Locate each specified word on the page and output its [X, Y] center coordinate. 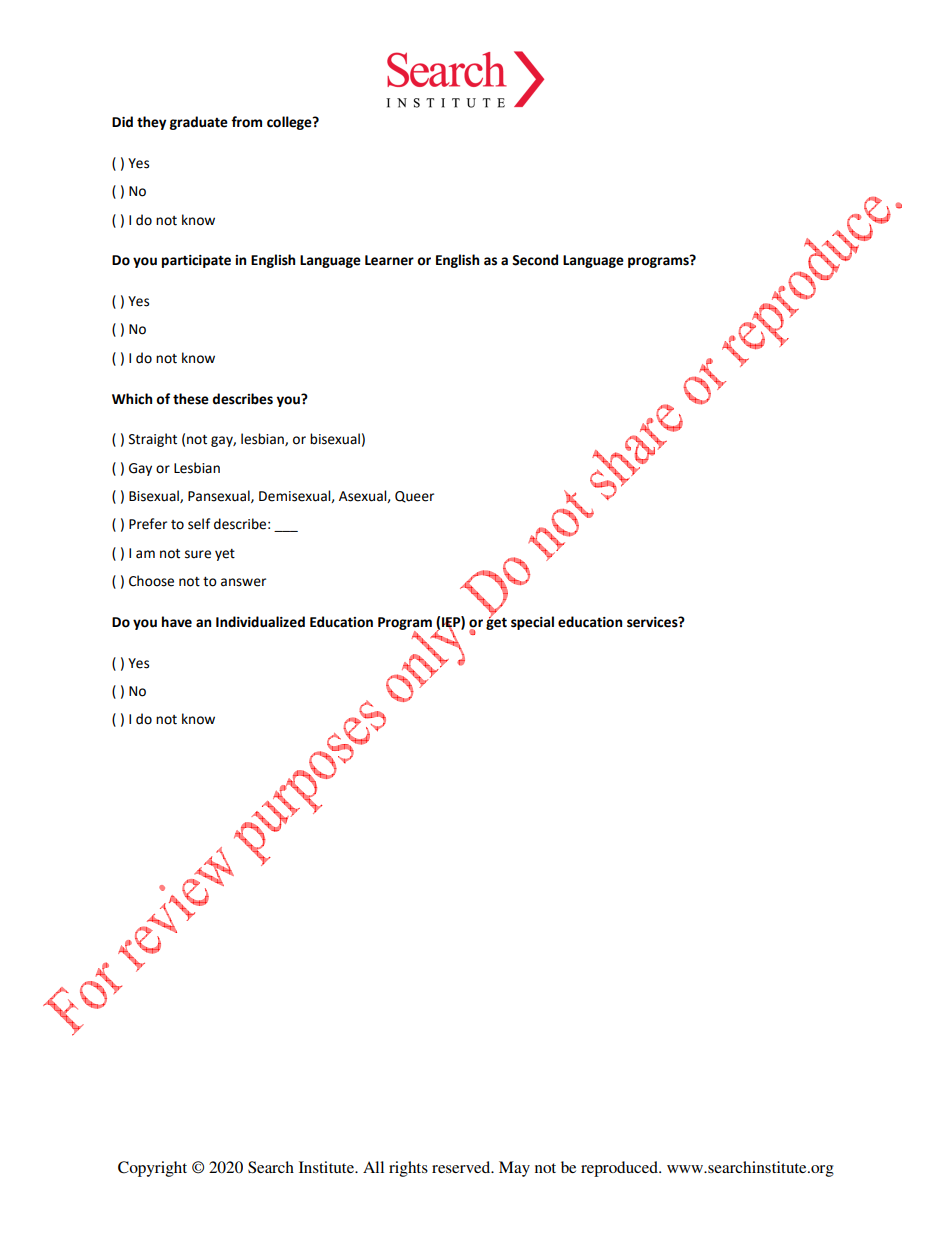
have [177, 622]
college [290, 123]
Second [535, 260]
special [532, 623]
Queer [414, 497]
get [496, 622]
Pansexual [220, 496]
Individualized [260, 622]
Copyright [152, 1169]
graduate [199, 123]
